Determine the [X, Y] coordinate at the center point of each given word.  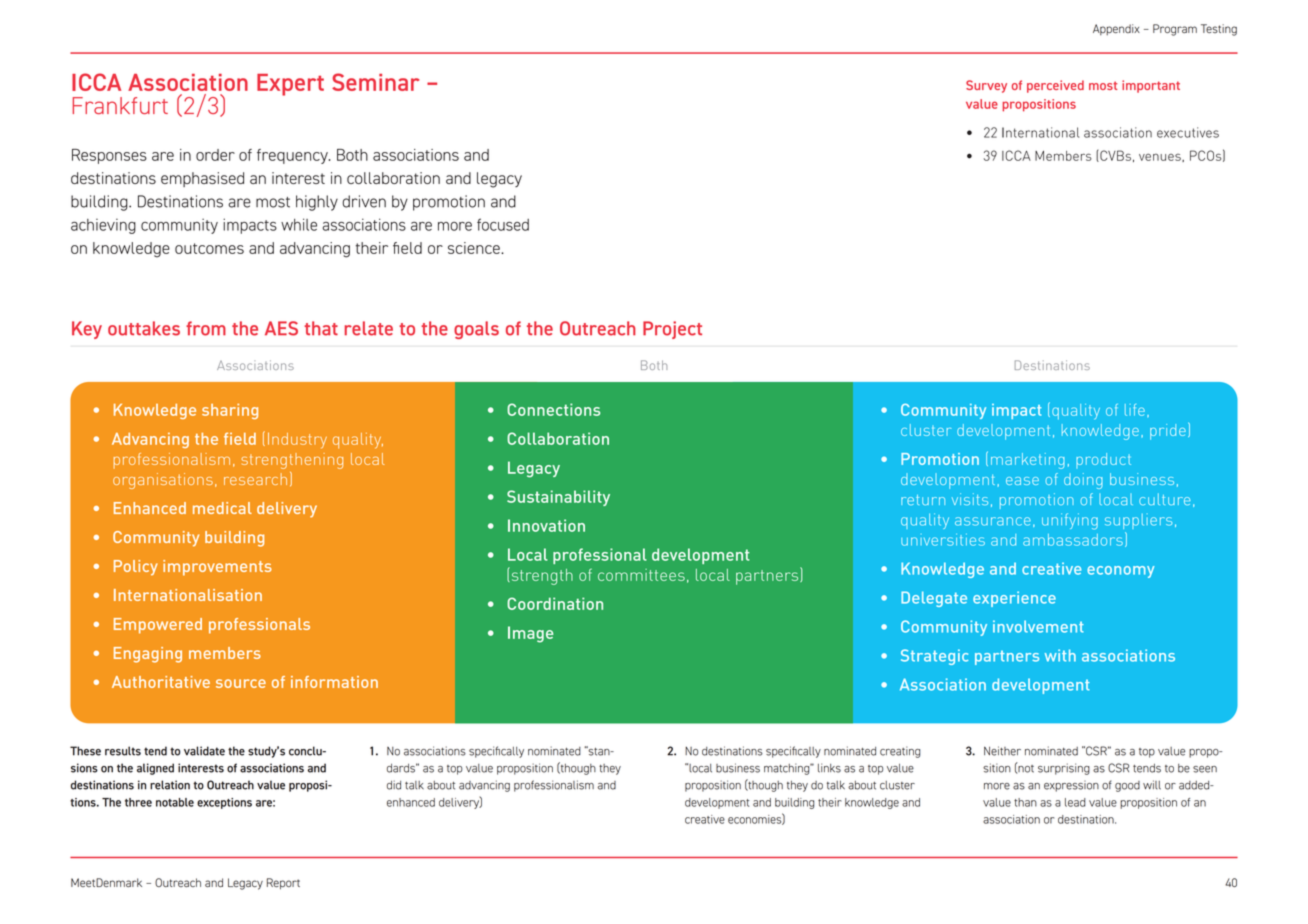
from [206, 328]
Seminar [376, 82]
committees [641, 575]
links [829, 768]
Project [672, 330]
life [1135, 410]
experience [1014, 599]
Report [283, 884]
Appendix [1116, 29]
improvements [217, 568]
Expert [290, 85]
